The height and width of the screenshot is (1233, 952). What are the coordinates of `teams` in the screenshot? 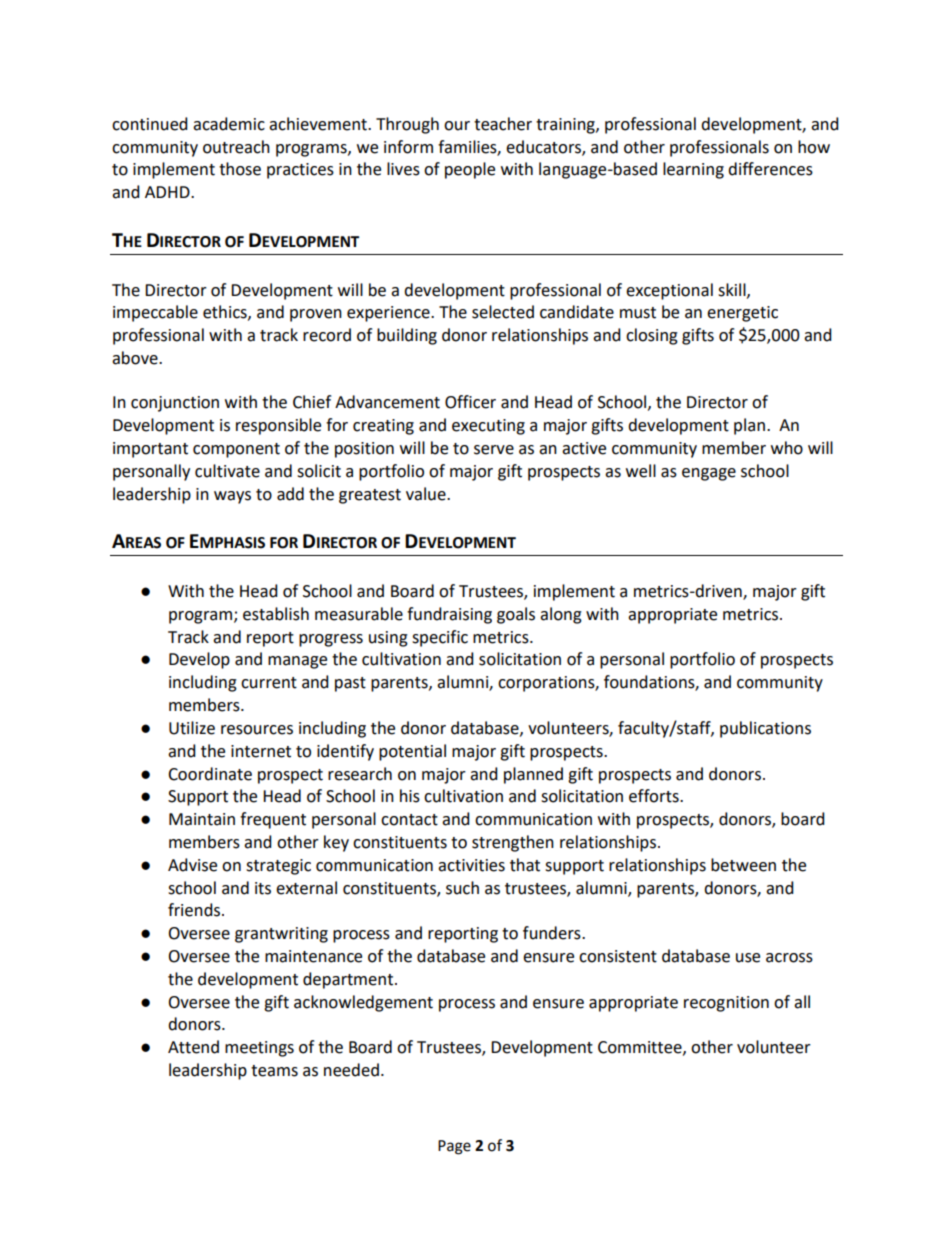 It's located at (274, 1071).
